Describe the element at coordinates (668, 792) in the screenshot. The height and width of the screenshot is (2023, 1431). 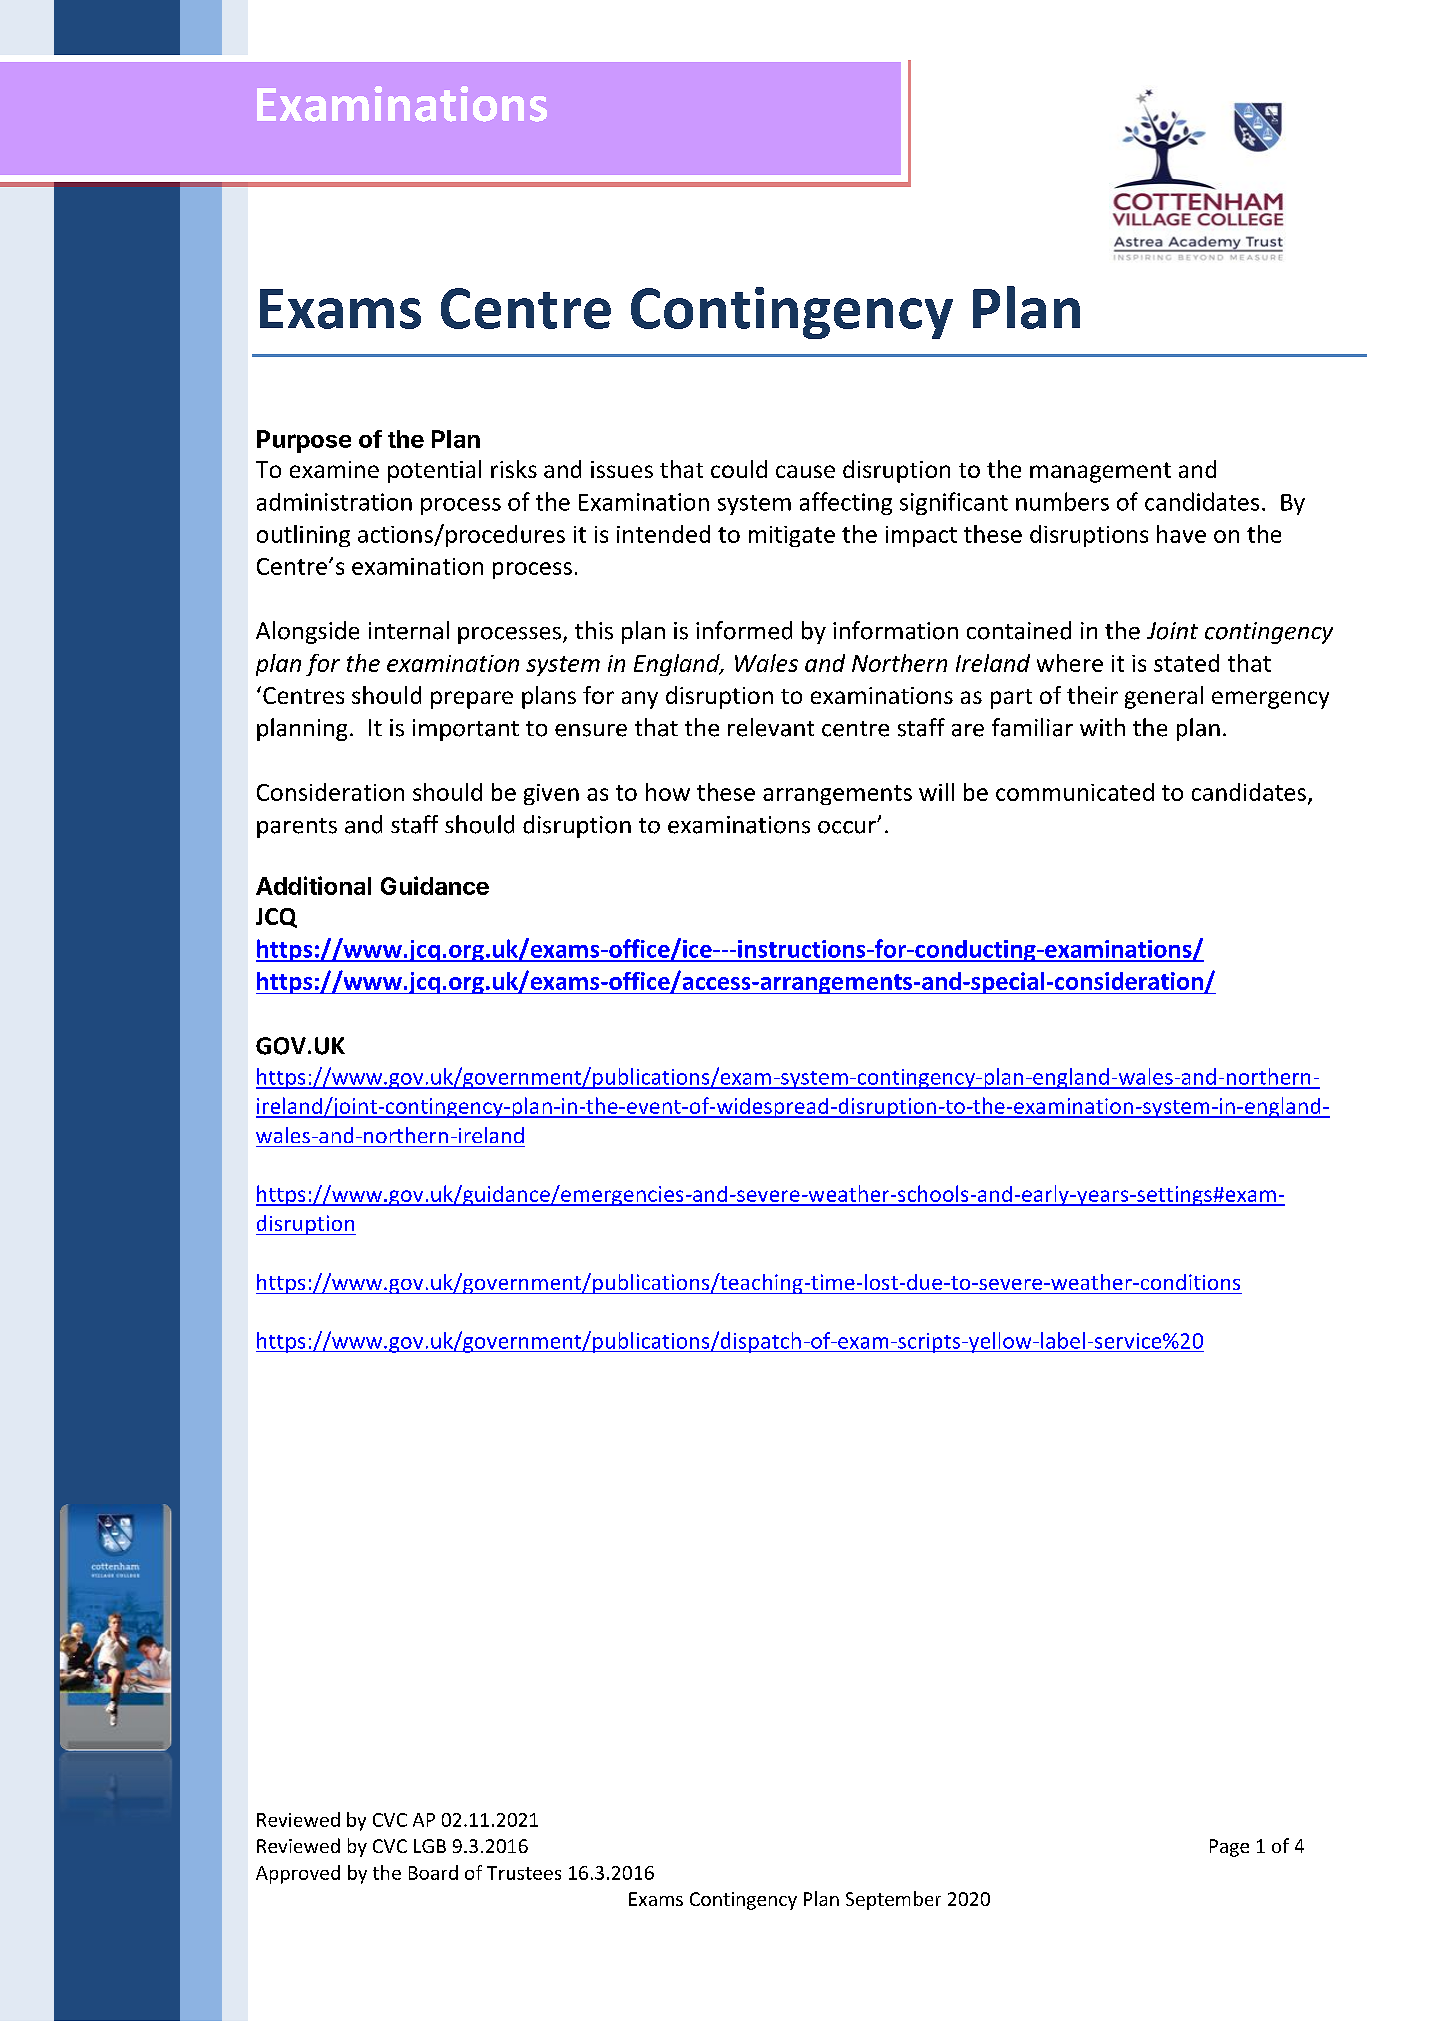
I see `how` at that location.
